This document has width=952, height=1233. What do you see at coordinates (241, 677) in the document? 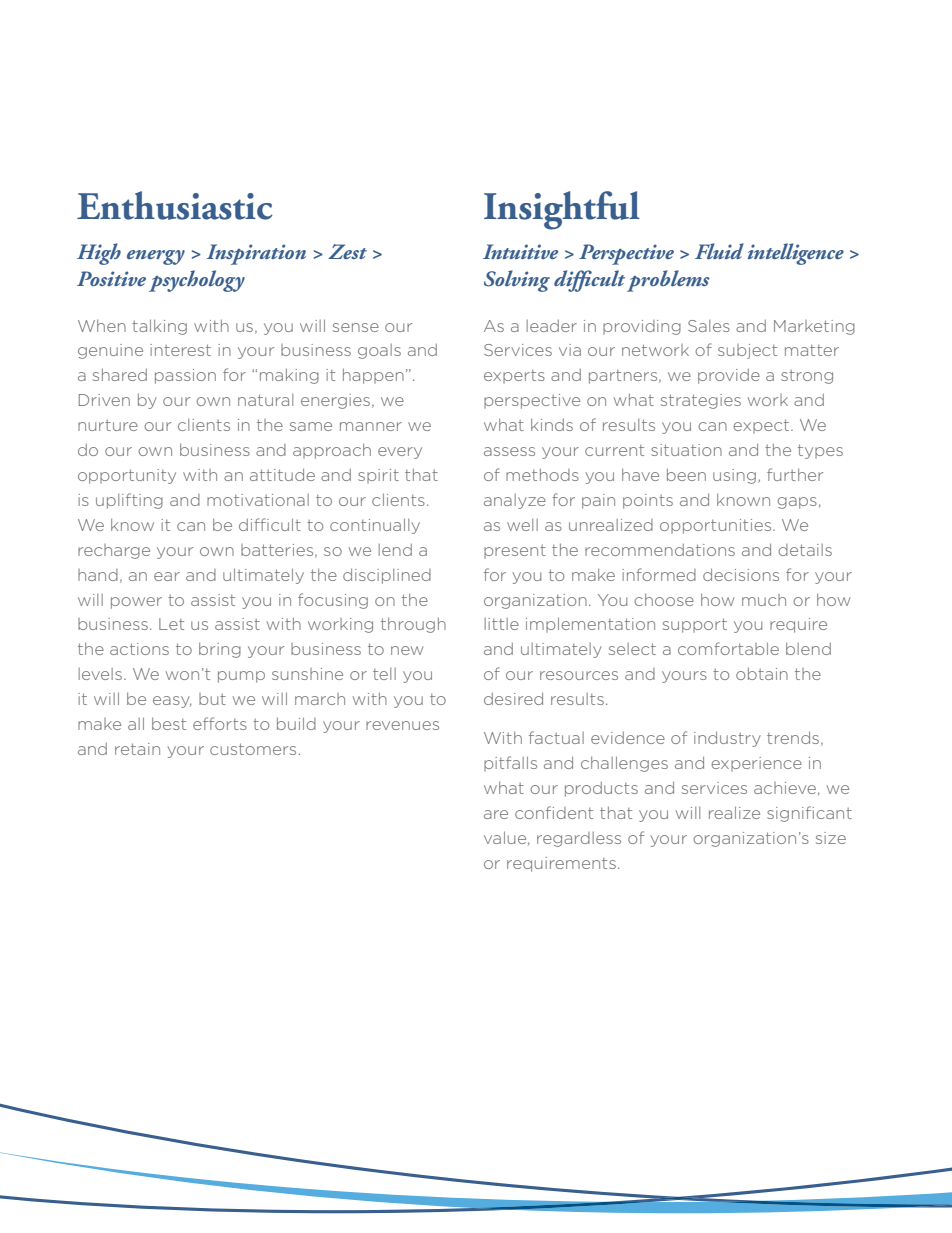
I see `pump` at bounding box center [241, 677].
